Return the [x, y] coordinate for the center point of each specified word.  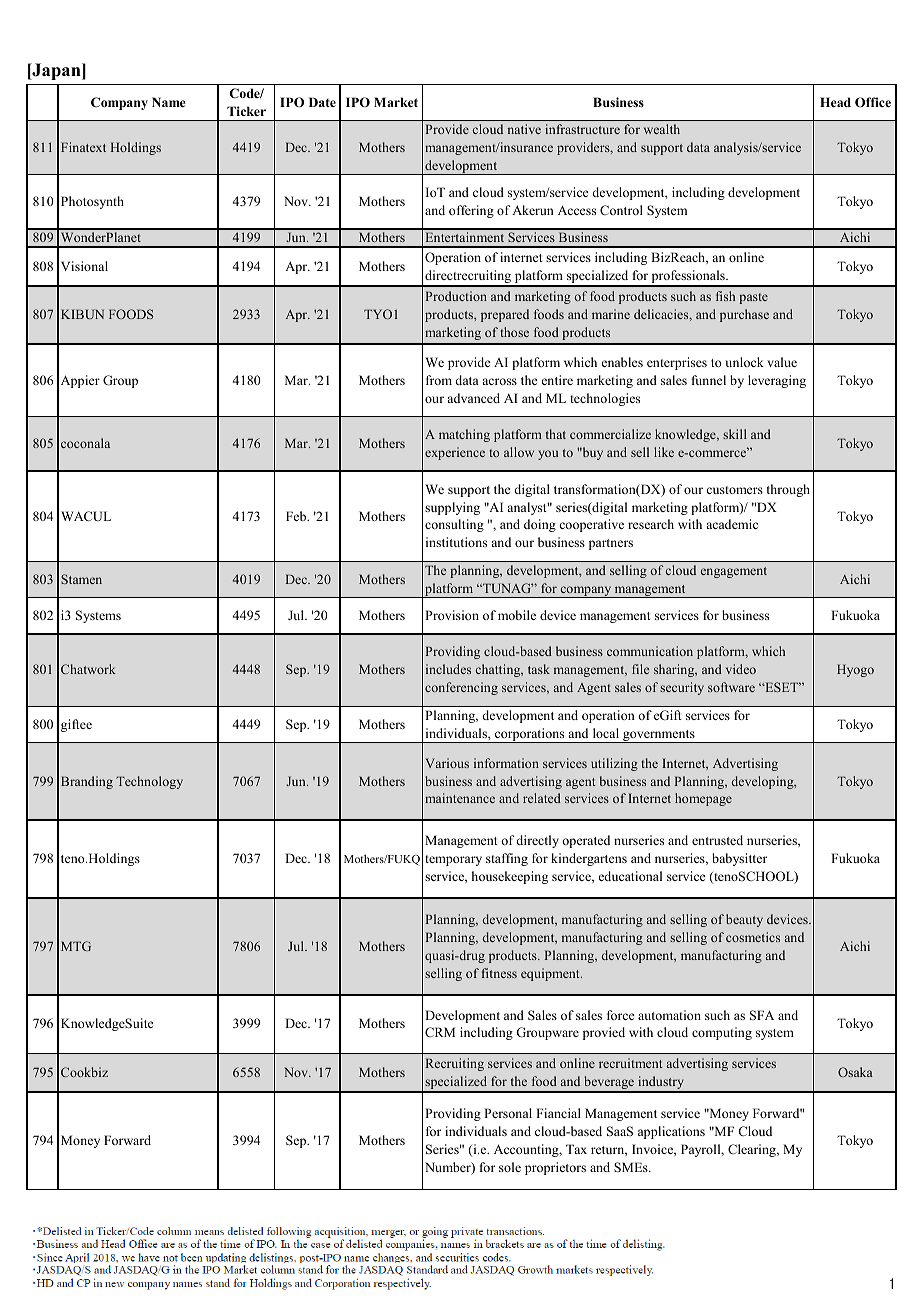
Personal [508, 1113]
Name [168, 102]
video [741, 669]
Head [835, 102]
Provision [452, 615]
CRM [440, 1032]
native [524, 129]
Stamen [81, 579]
